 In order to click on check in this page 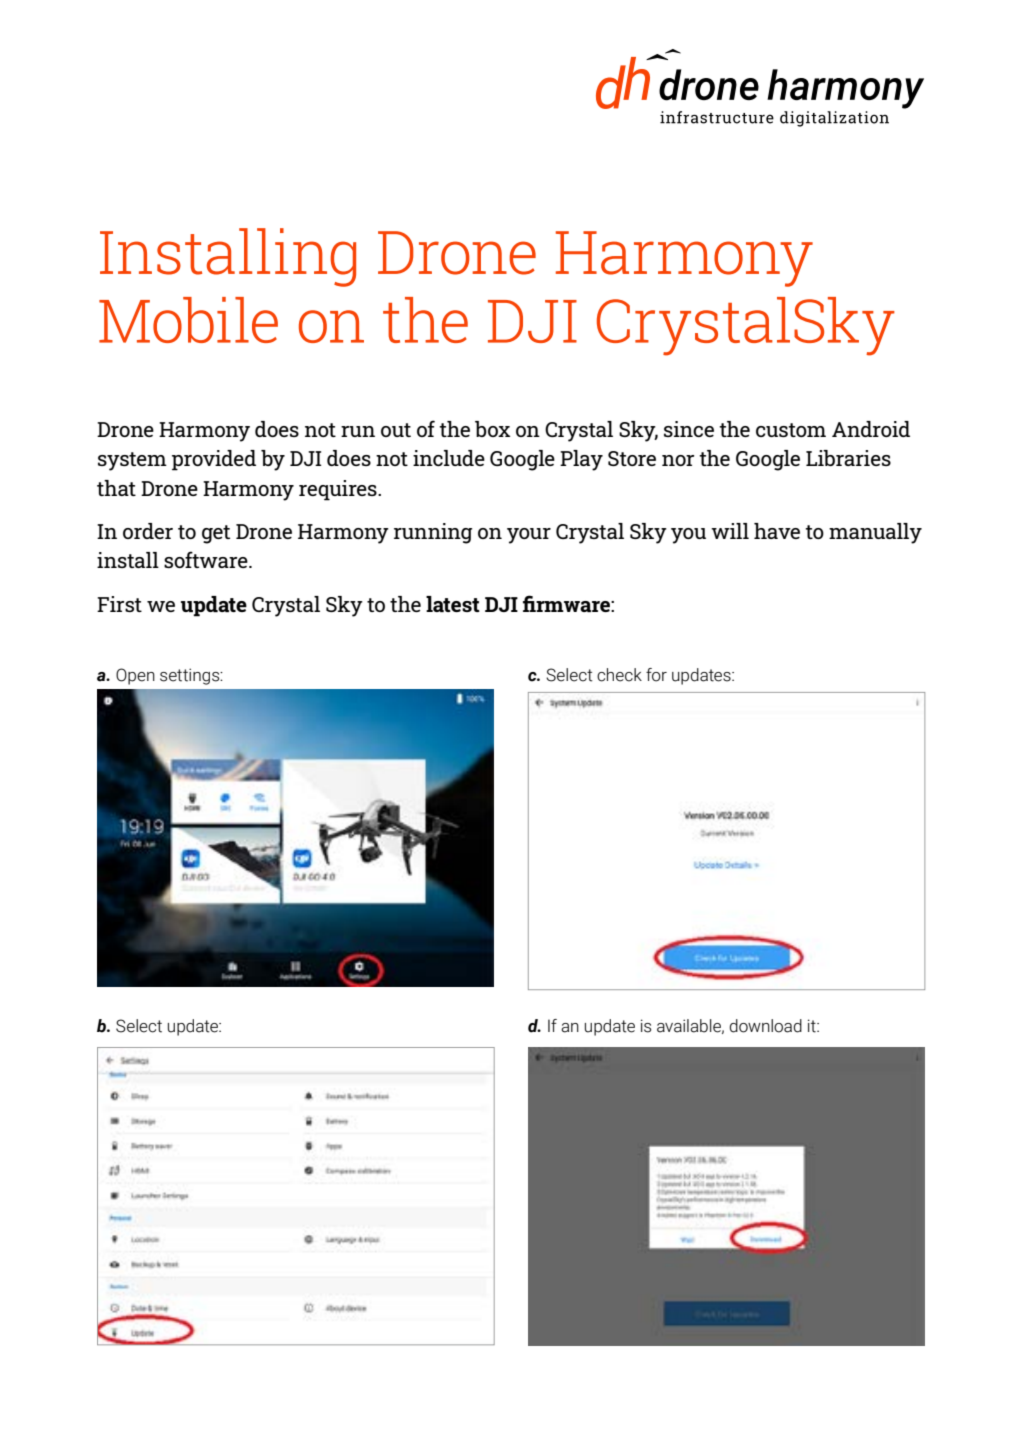, I will do `click(619, 675)`.
